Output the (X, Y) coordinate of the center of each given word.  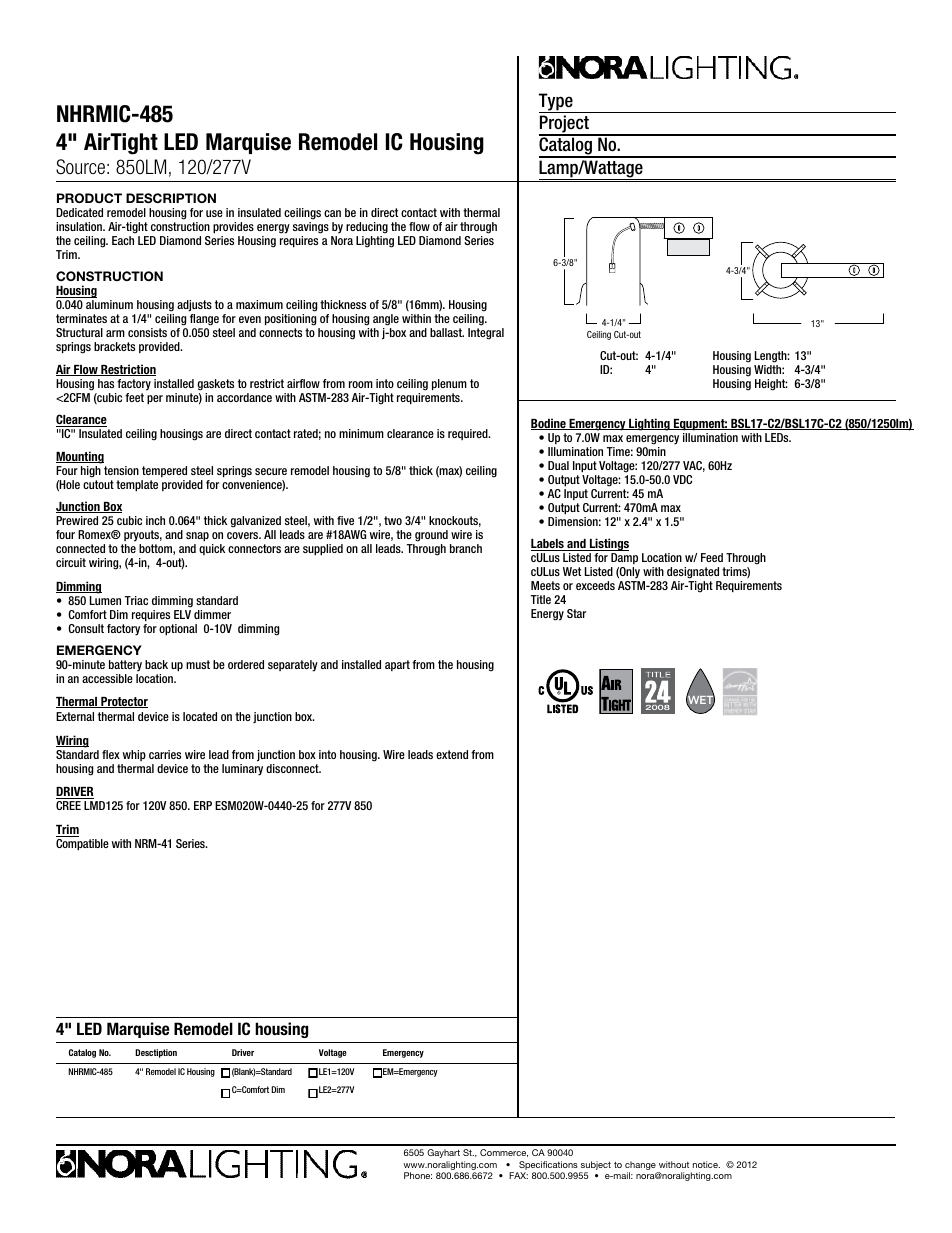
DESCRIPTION (171, 198)
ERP (203, 805)
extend (452, 754)
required (469, 434)
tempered (164, 471)
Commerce (504, 1153)
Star (576, 613)
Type (557, 103)
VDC (682, 479)
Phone (418, 1175)
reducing (367, 228)
